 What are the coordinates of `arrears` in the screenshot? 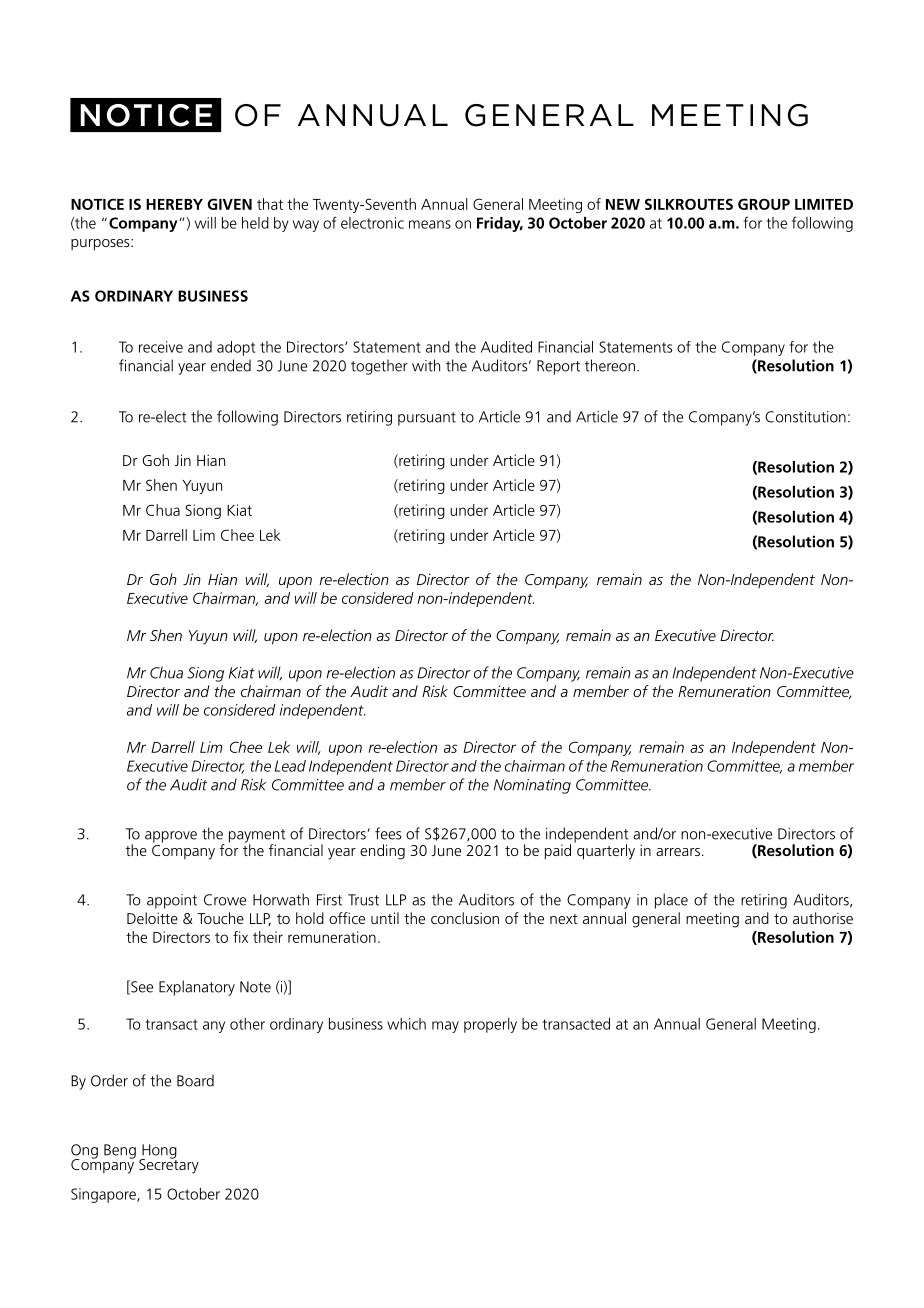 It's located at (678, 852).
